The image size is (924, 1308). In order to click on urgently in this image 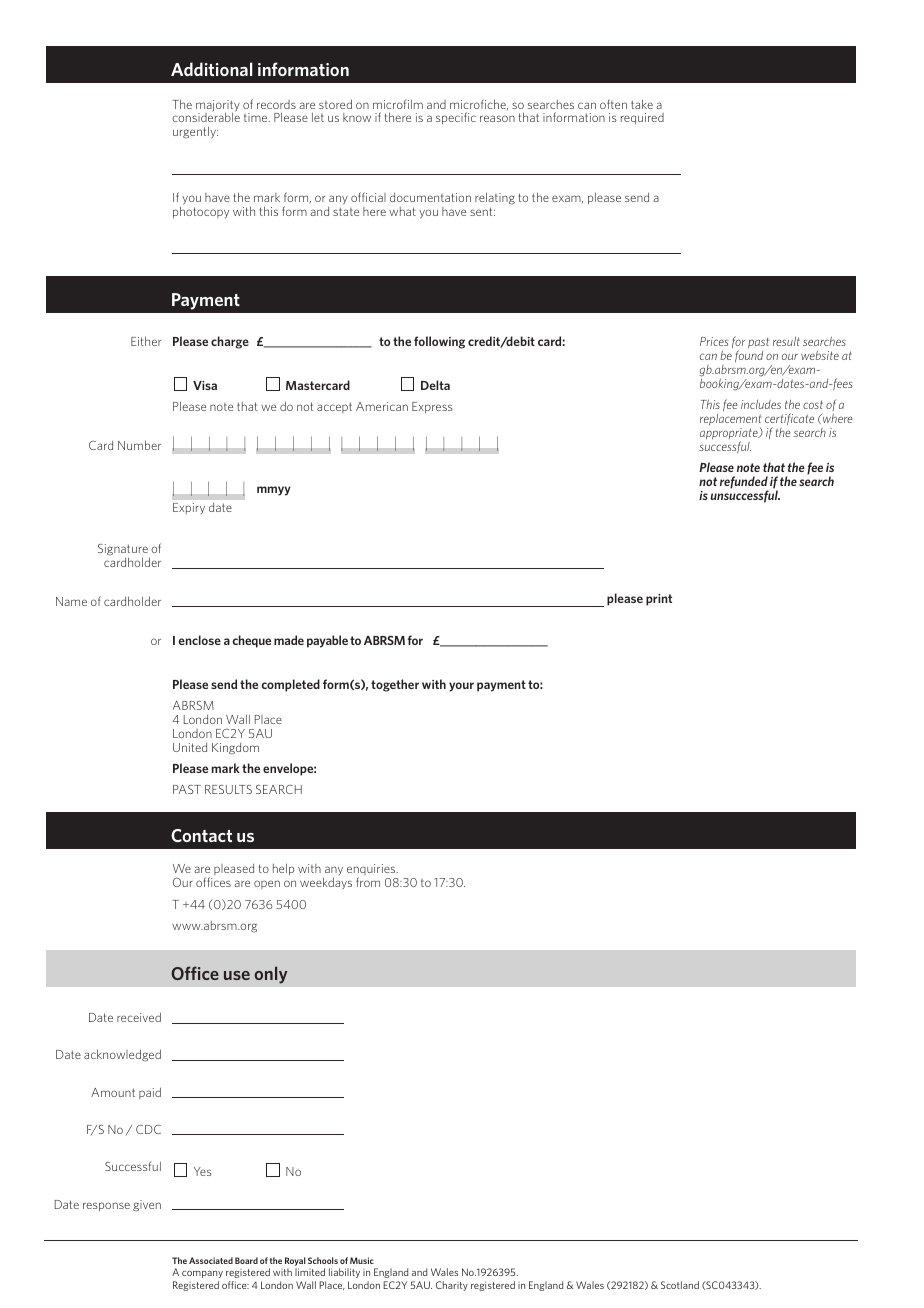, I will do `click(195, 132)`.
